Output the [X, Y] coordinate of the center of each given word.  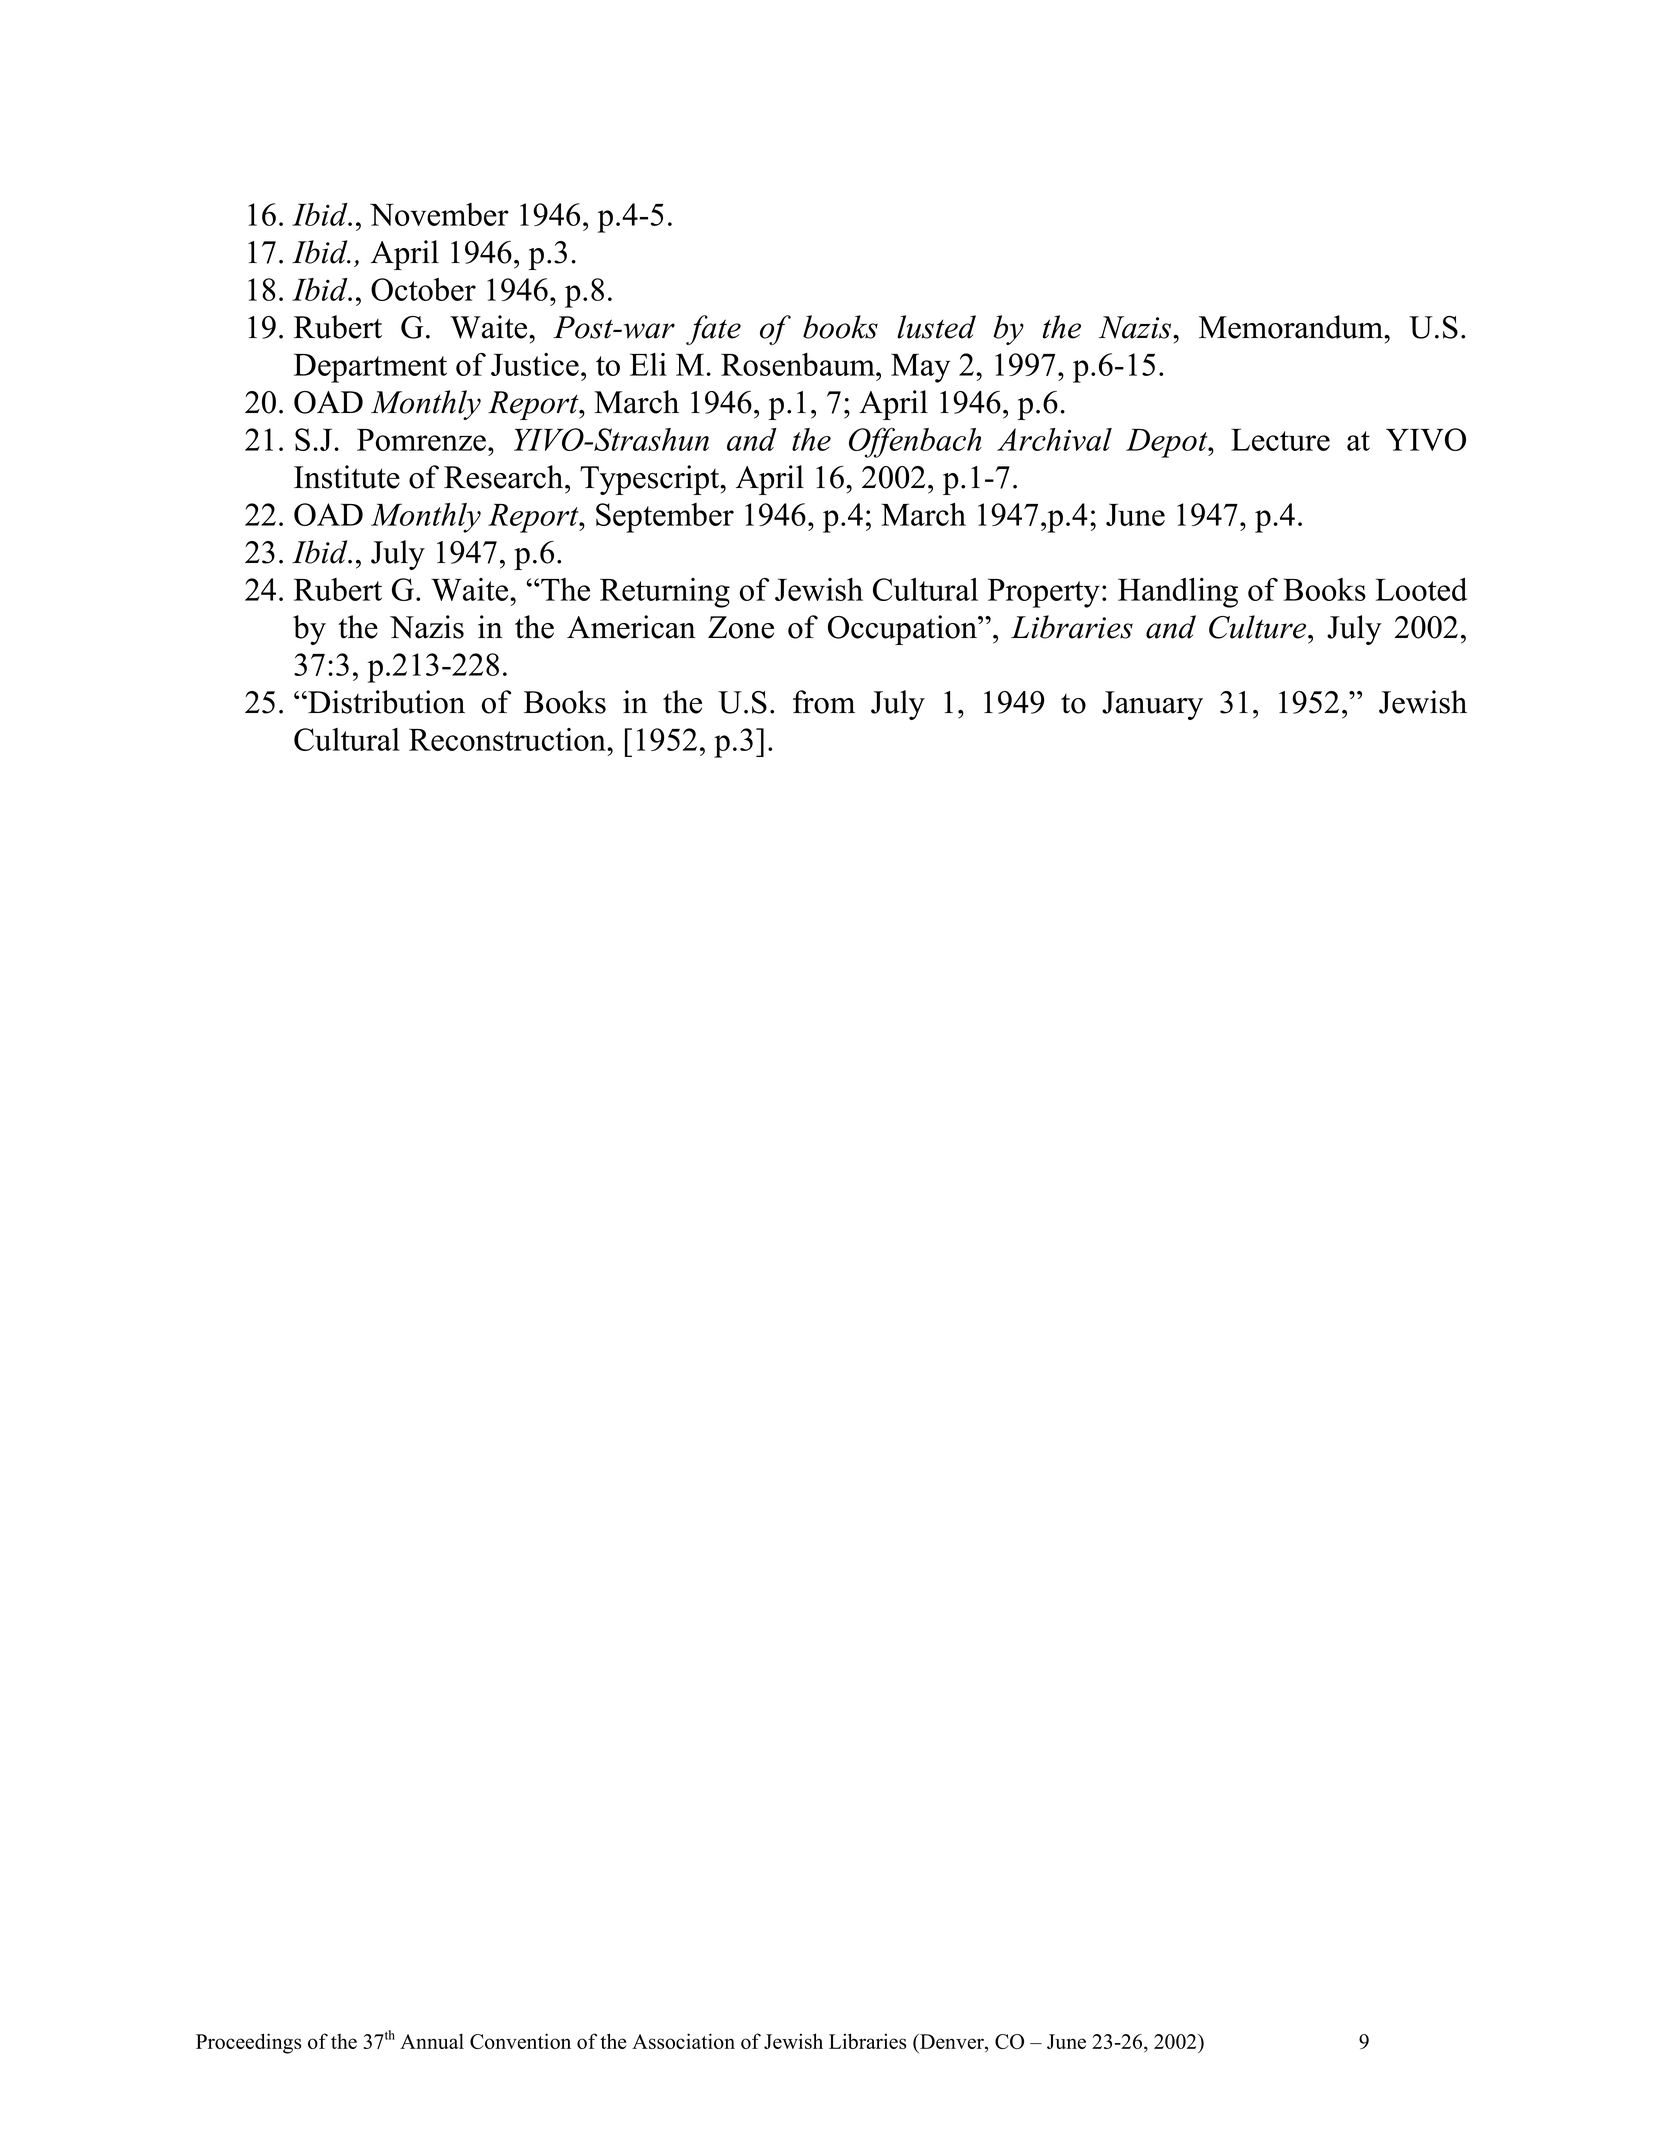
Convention [520, 2041]
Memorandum [1292, 327]
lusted [936, 327]
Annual [432, 2041]
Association [683, 2041]
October [423, 289]
